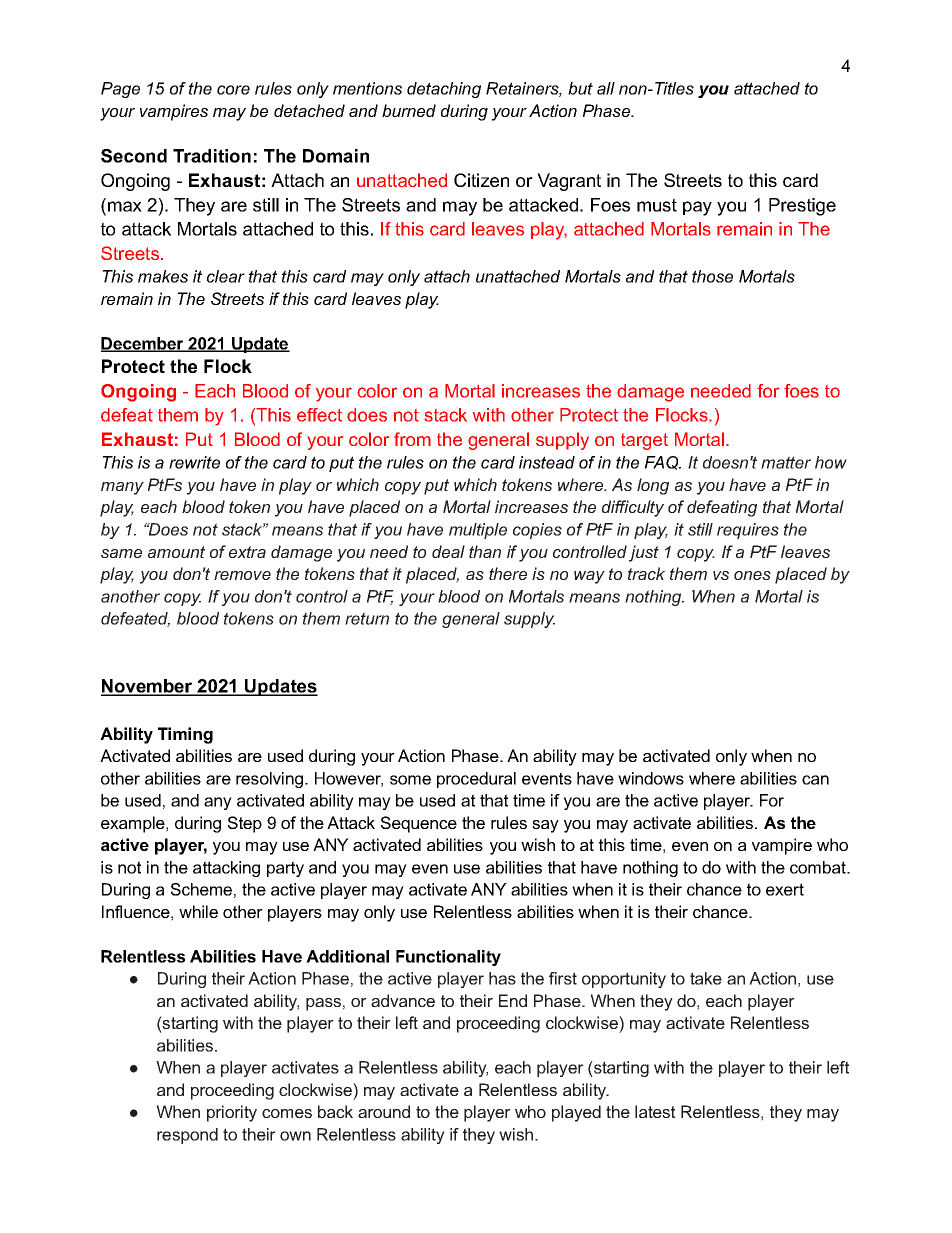 The height and width of the image is (1233, 952). I want to click on clear, so click(226, 276).
